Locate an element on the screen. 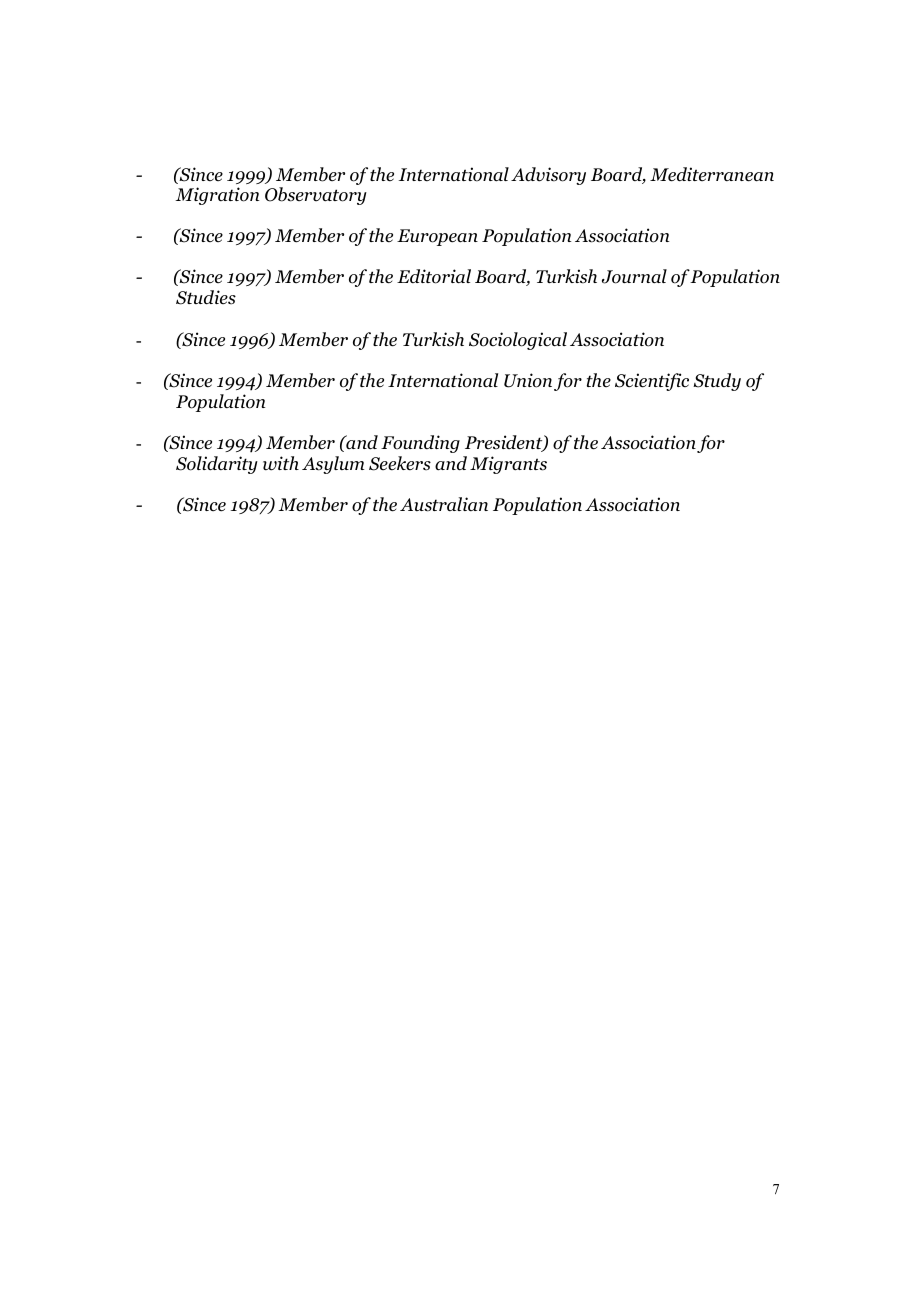 The width and height of the screenshot is (924, 1308). Solidarity is located at coordinates (217, 465).
